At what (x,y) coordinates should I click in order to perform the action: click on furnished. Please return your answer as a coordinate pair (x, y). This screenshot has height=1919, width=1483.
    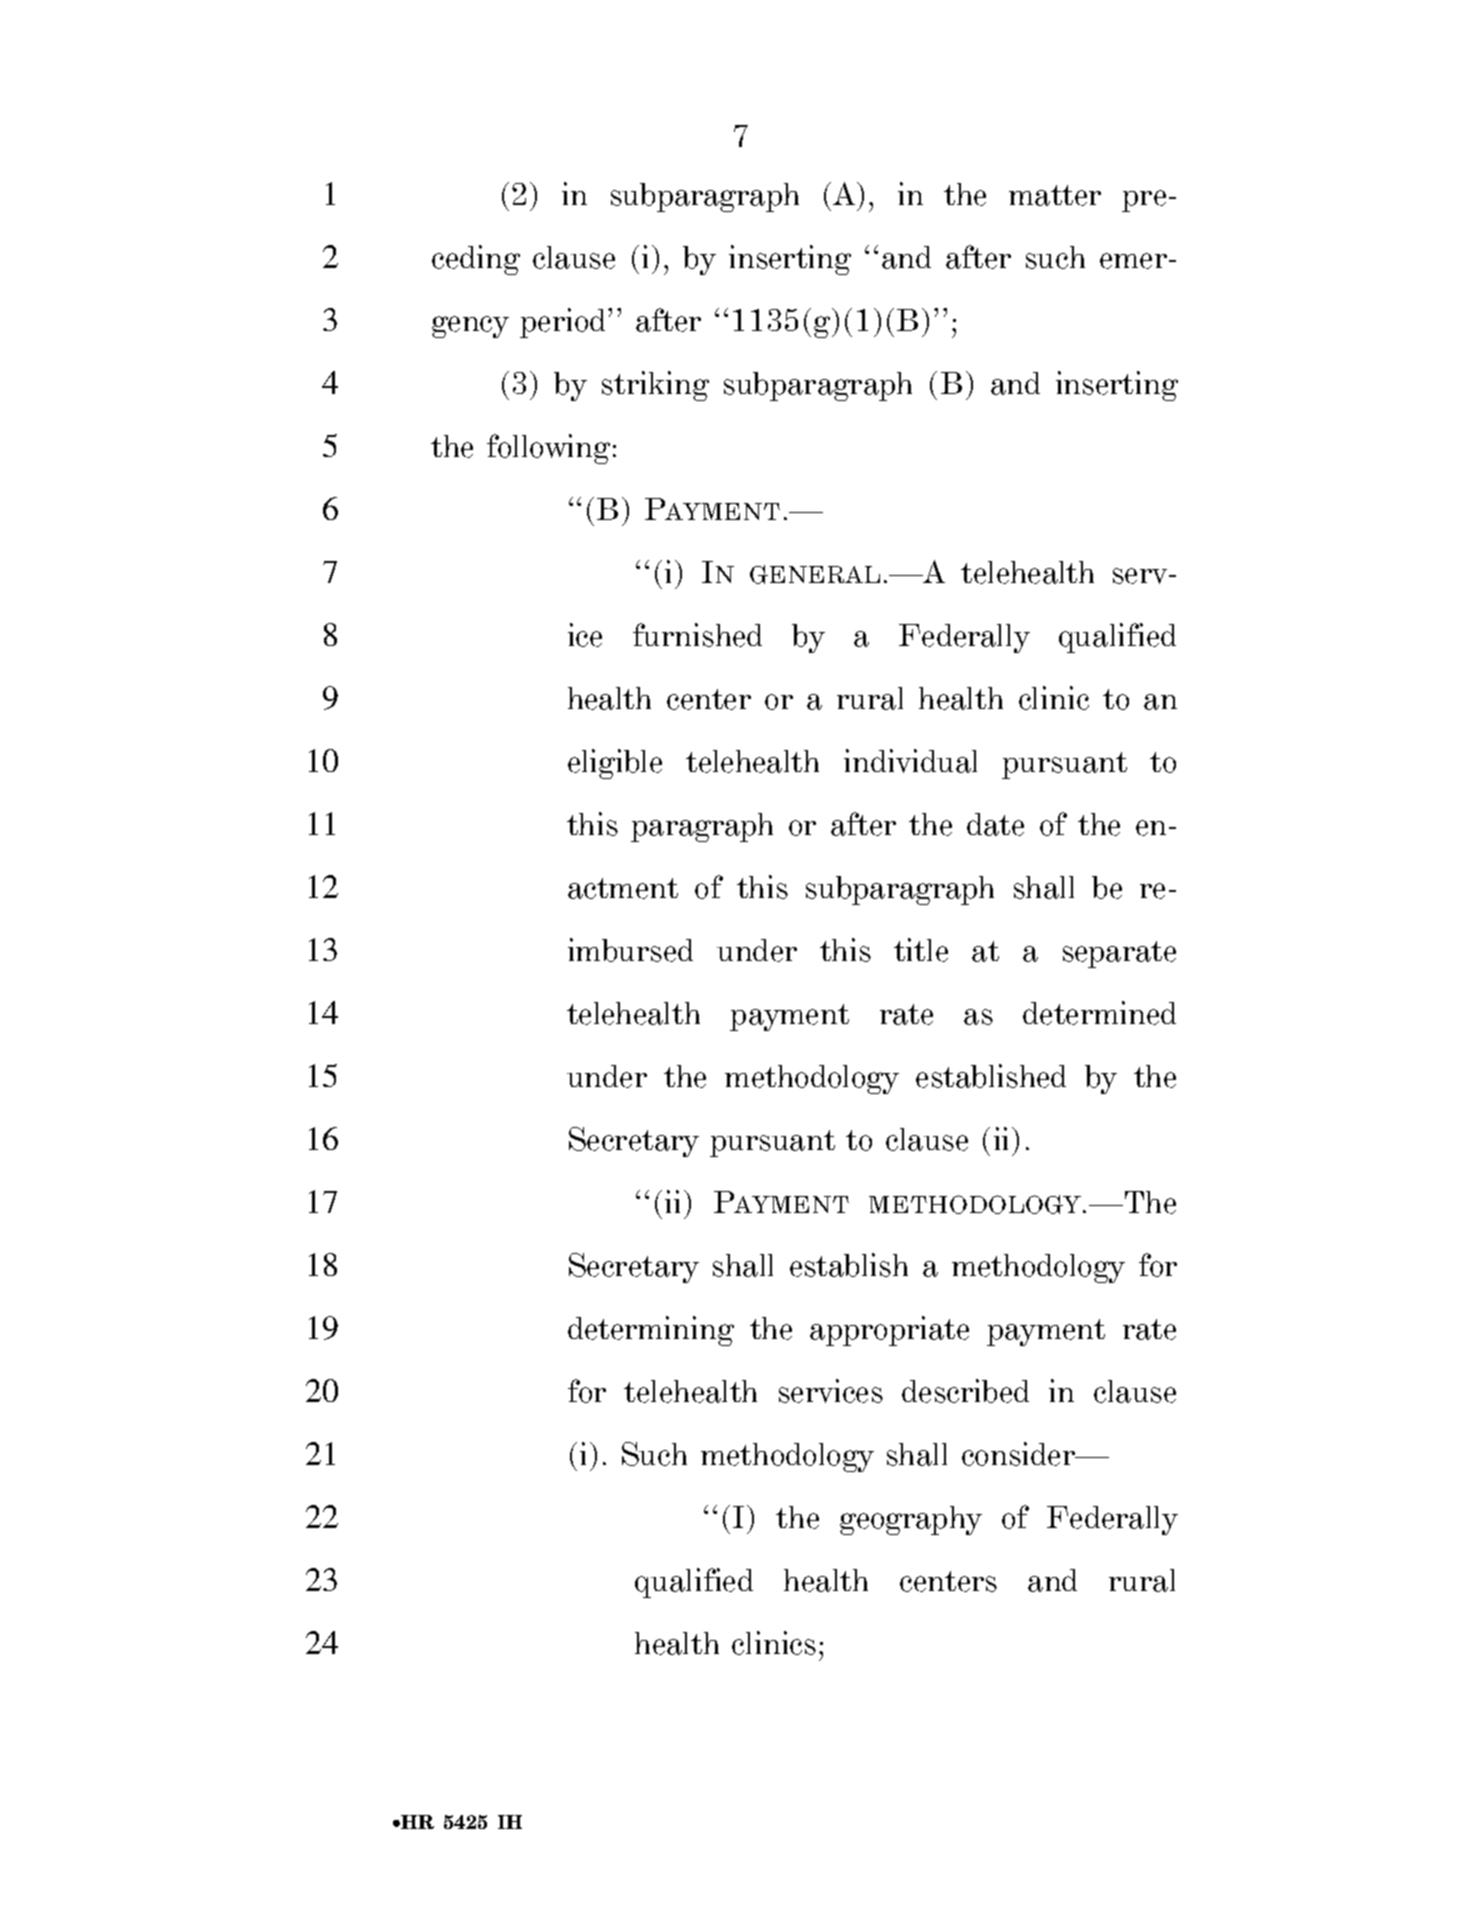
    Looking at the image, I should click on (697, 635).
